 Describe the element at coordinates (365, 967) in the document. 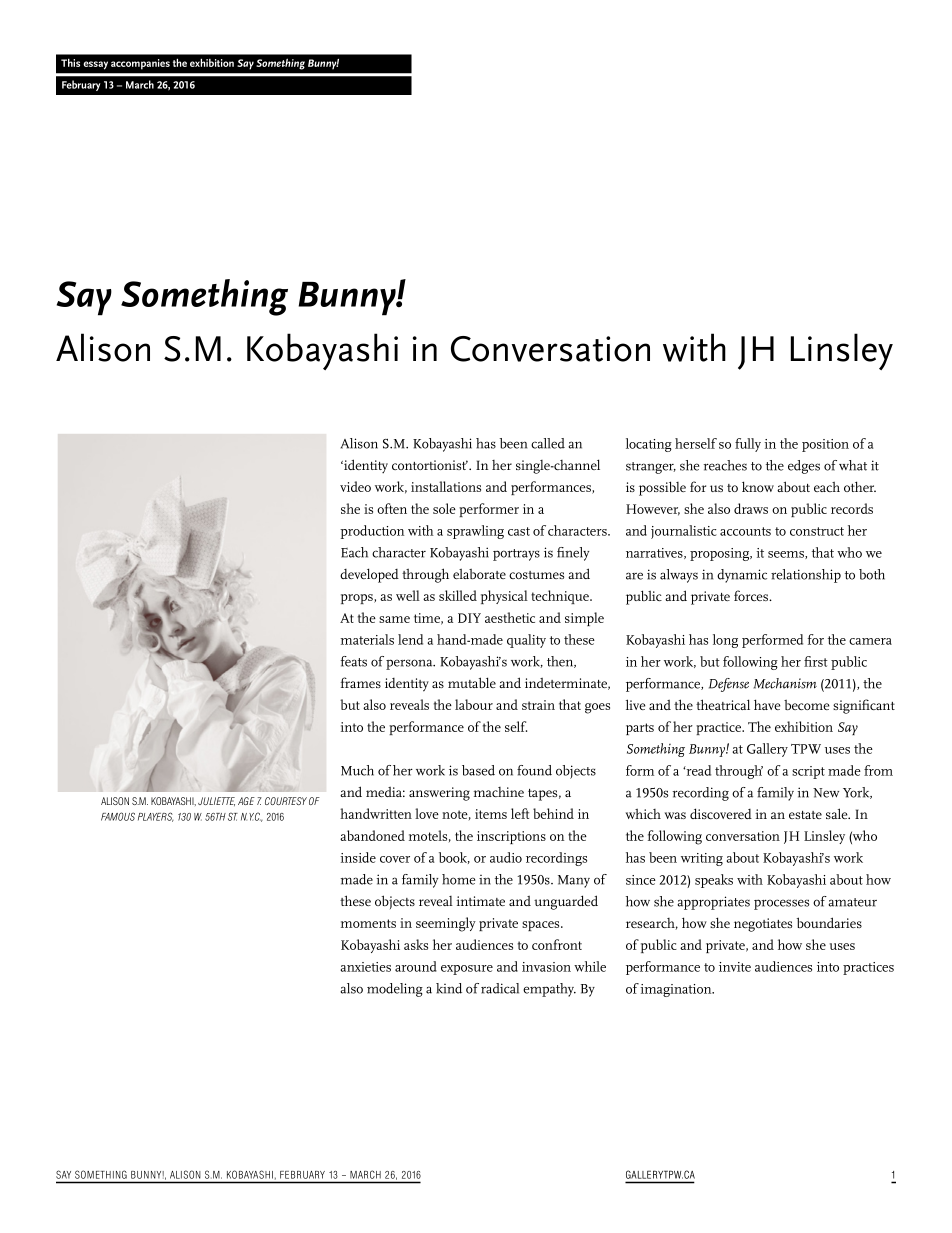

I see `anxieties` at that location.
